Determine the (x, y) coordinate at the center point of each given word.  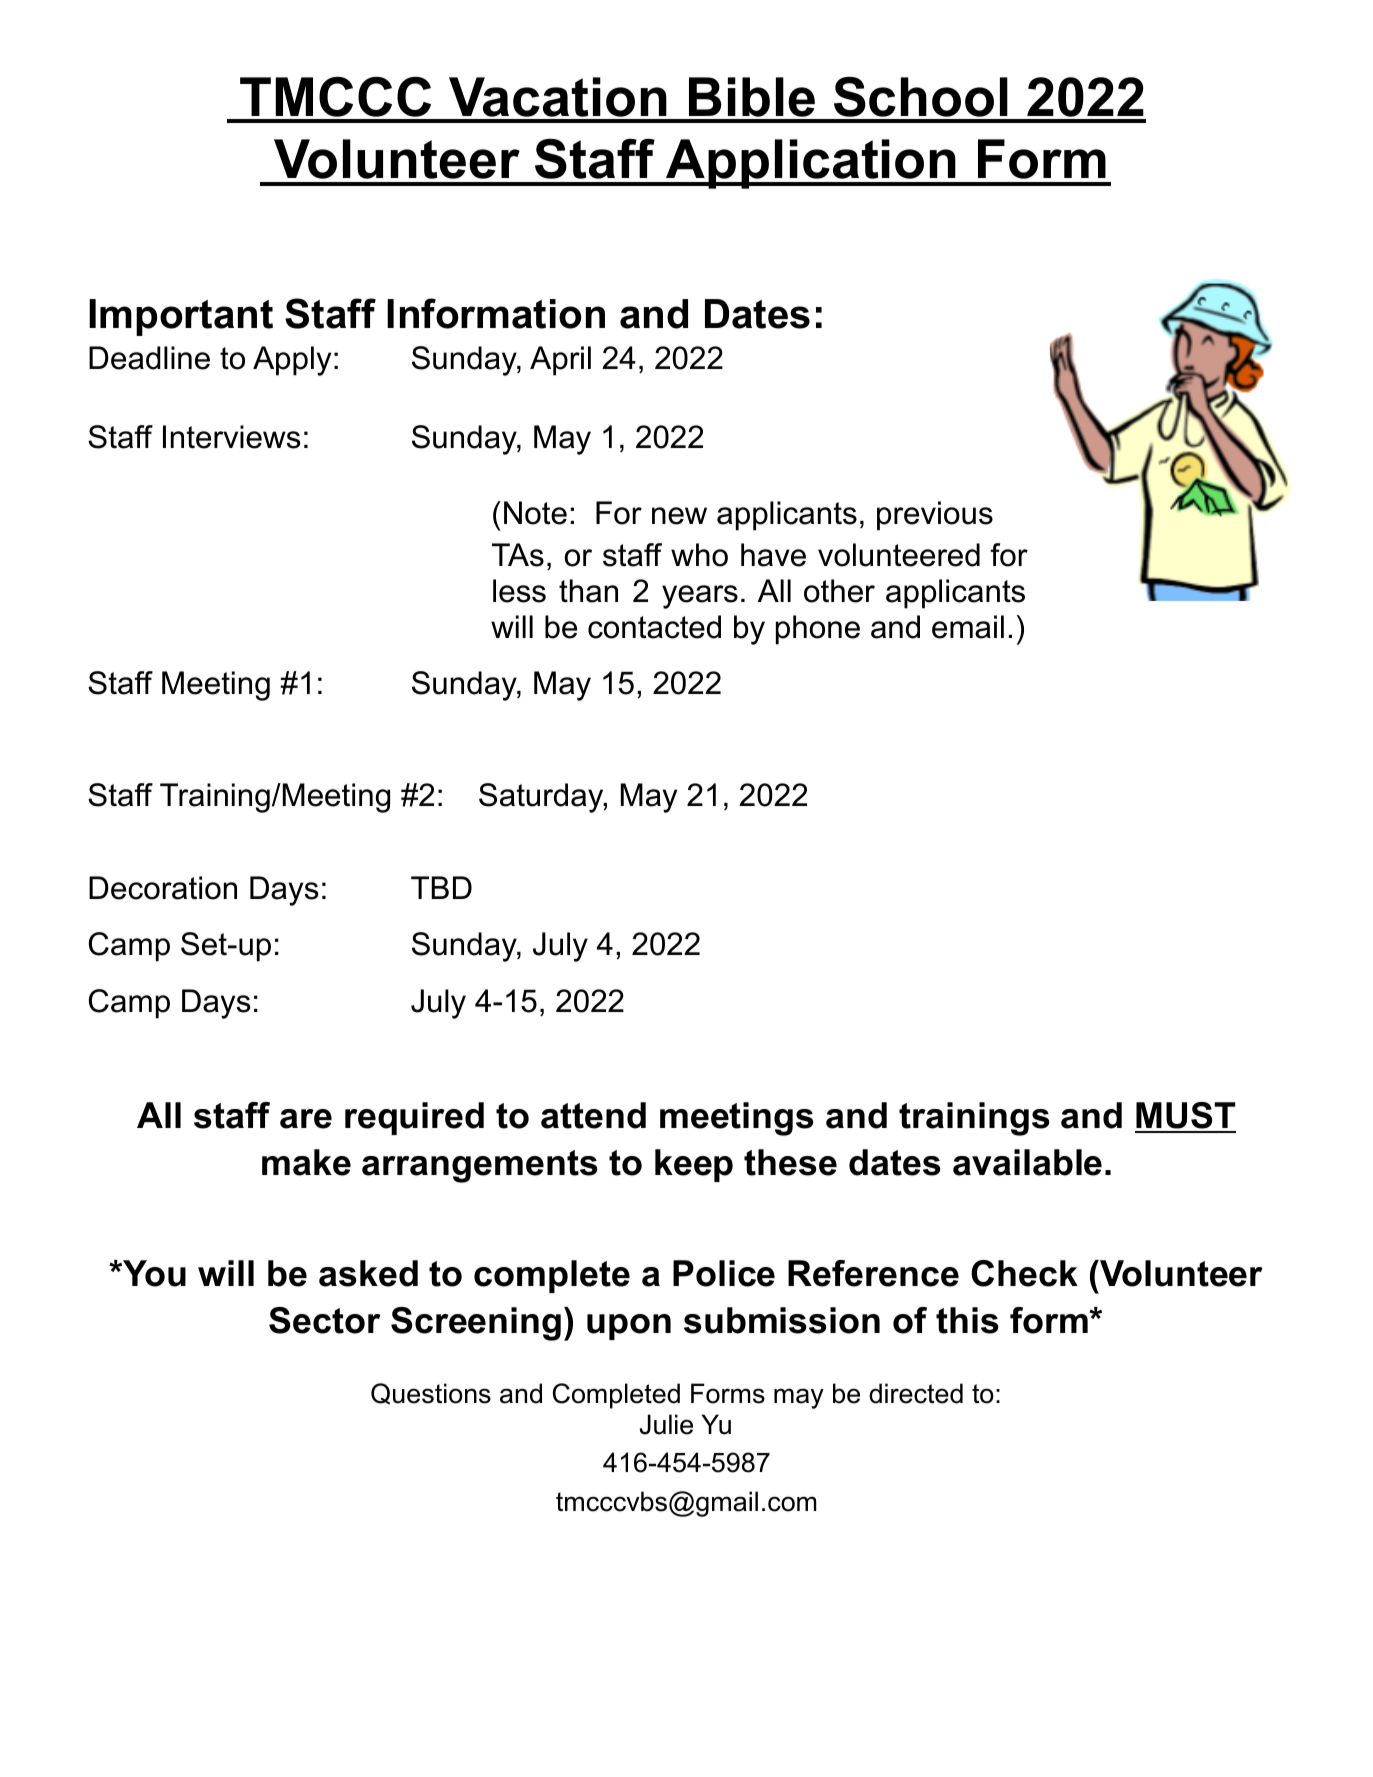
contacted (654, 627)
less (519, 591)
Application (811, 164)
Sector (325, 1320)
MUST (1185, 1117)
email (968, 627)
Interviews (231, 437)
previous (935, 516)
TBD (441, 887)
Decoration (163, 888)
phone (818, 630)
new (679, 516)
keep (694, 1165)
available (1027, 1162)
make (306, 1162)
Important (181, 317)
